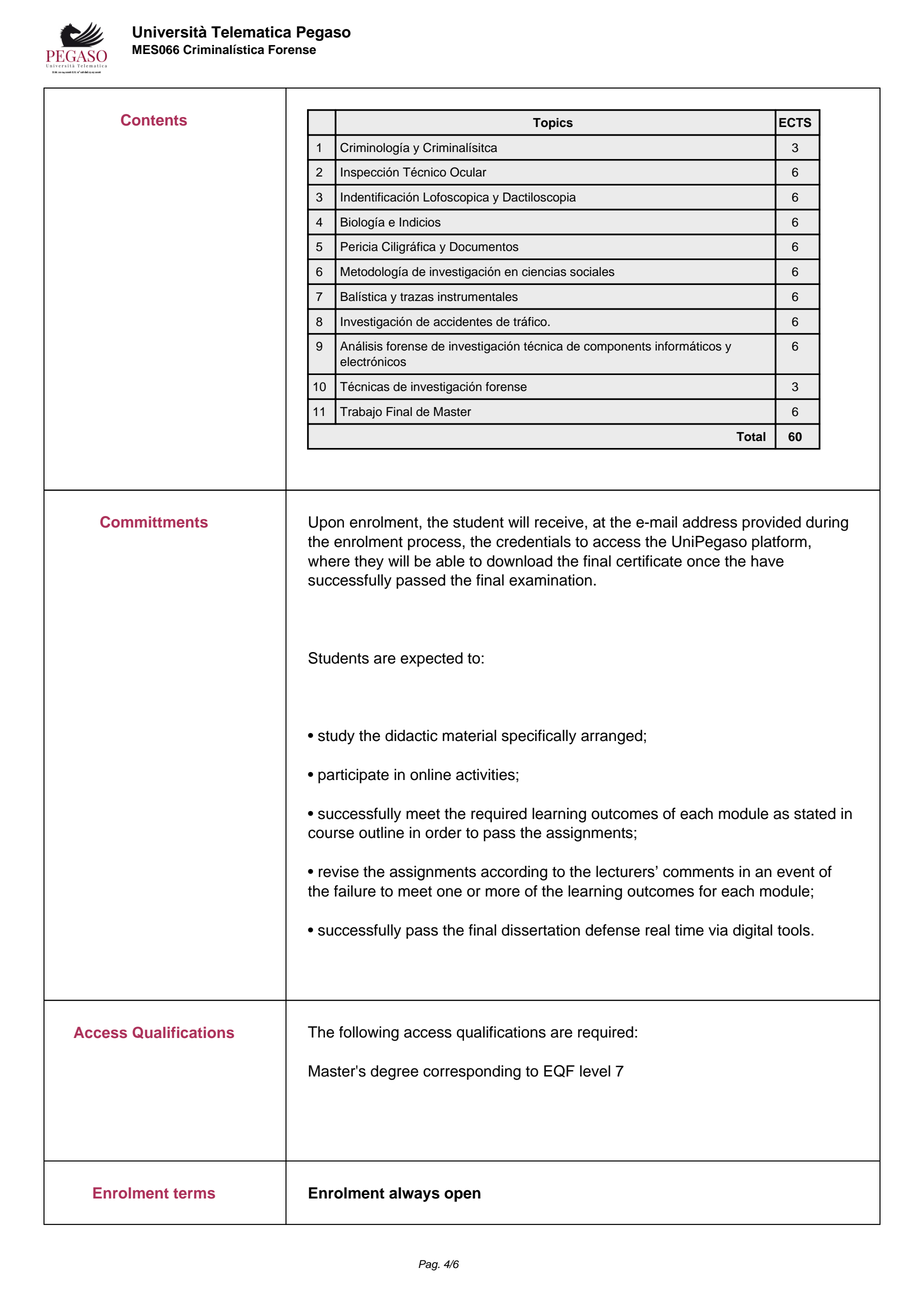 This page has height=1308, width=924. What do you see at coordinates (553, 124) in the page?
I see `Topics` at bounding box center [553, 124].
